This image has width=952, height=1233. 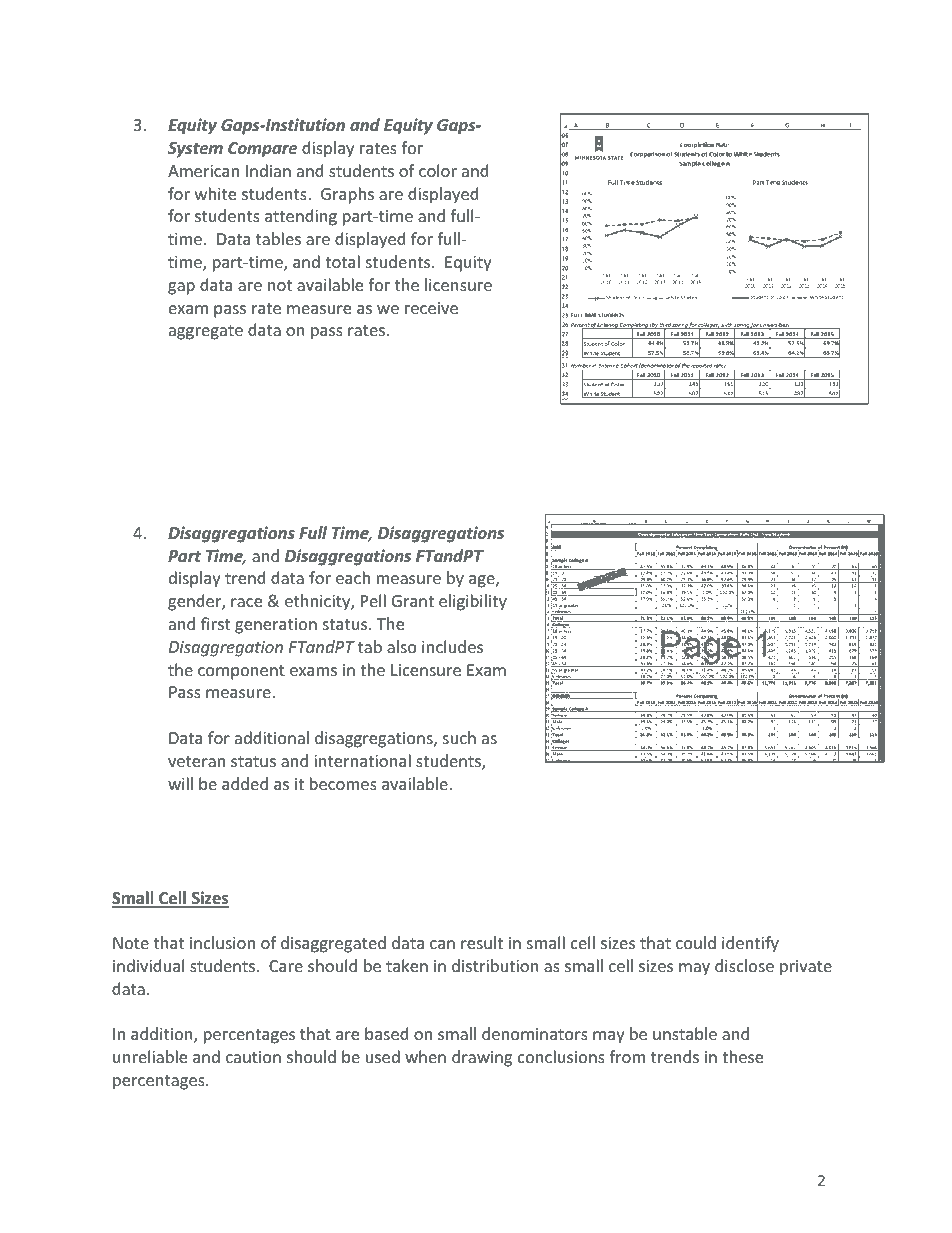 What do you see at coordinates (452, 646) in the image?
I see `includes` at bounding box center [452, 646].
